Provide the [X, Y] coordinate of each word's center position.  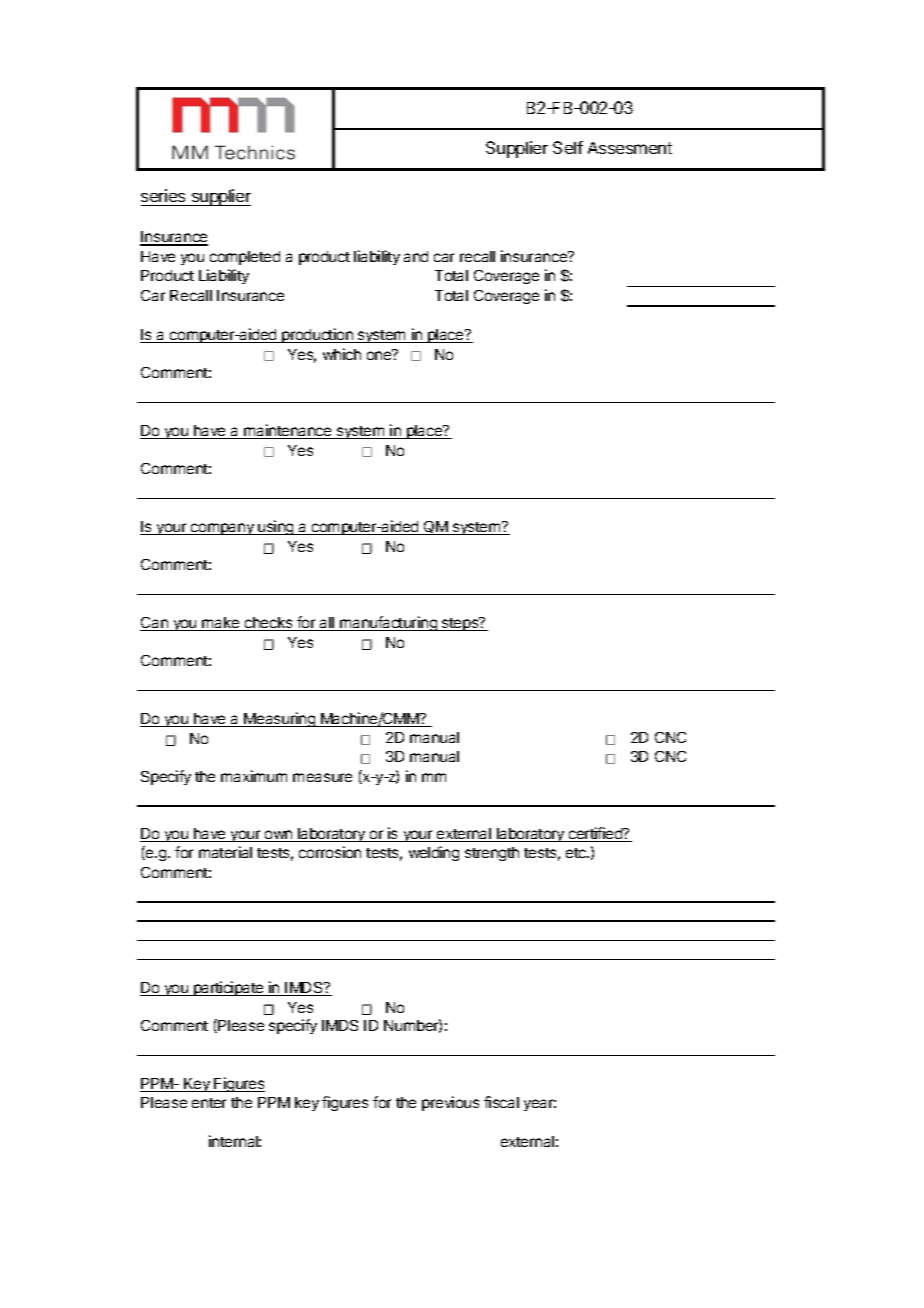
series [163, 195]
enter [209, 1103]
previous [450, 1103]
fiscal [501, 1102]
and [416, 256]
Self [568, 147]
